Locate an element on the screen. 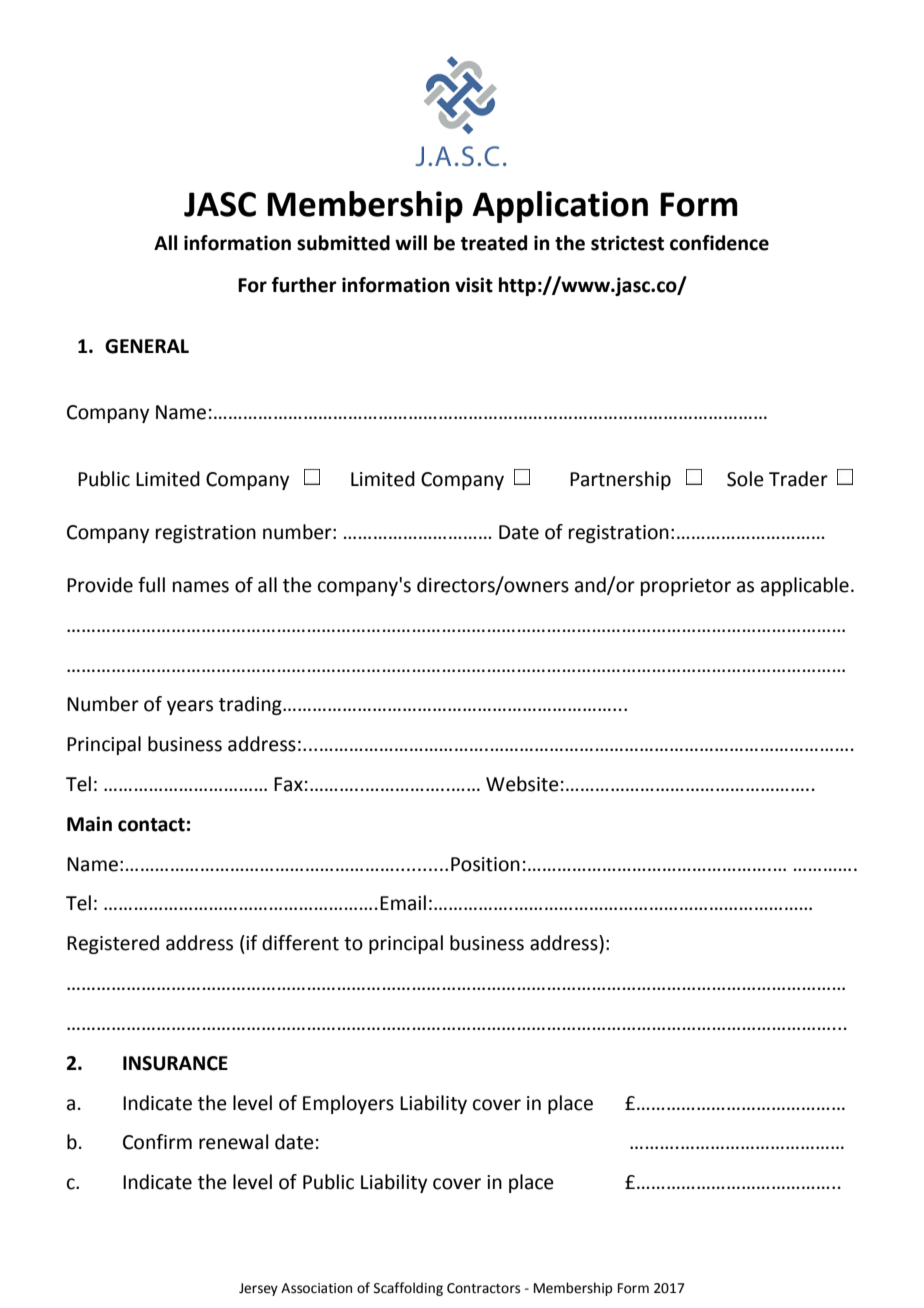 Image resolution: width=924 pixels, height=1308 pixels. proprietor is located at coordinates (686, 587).
